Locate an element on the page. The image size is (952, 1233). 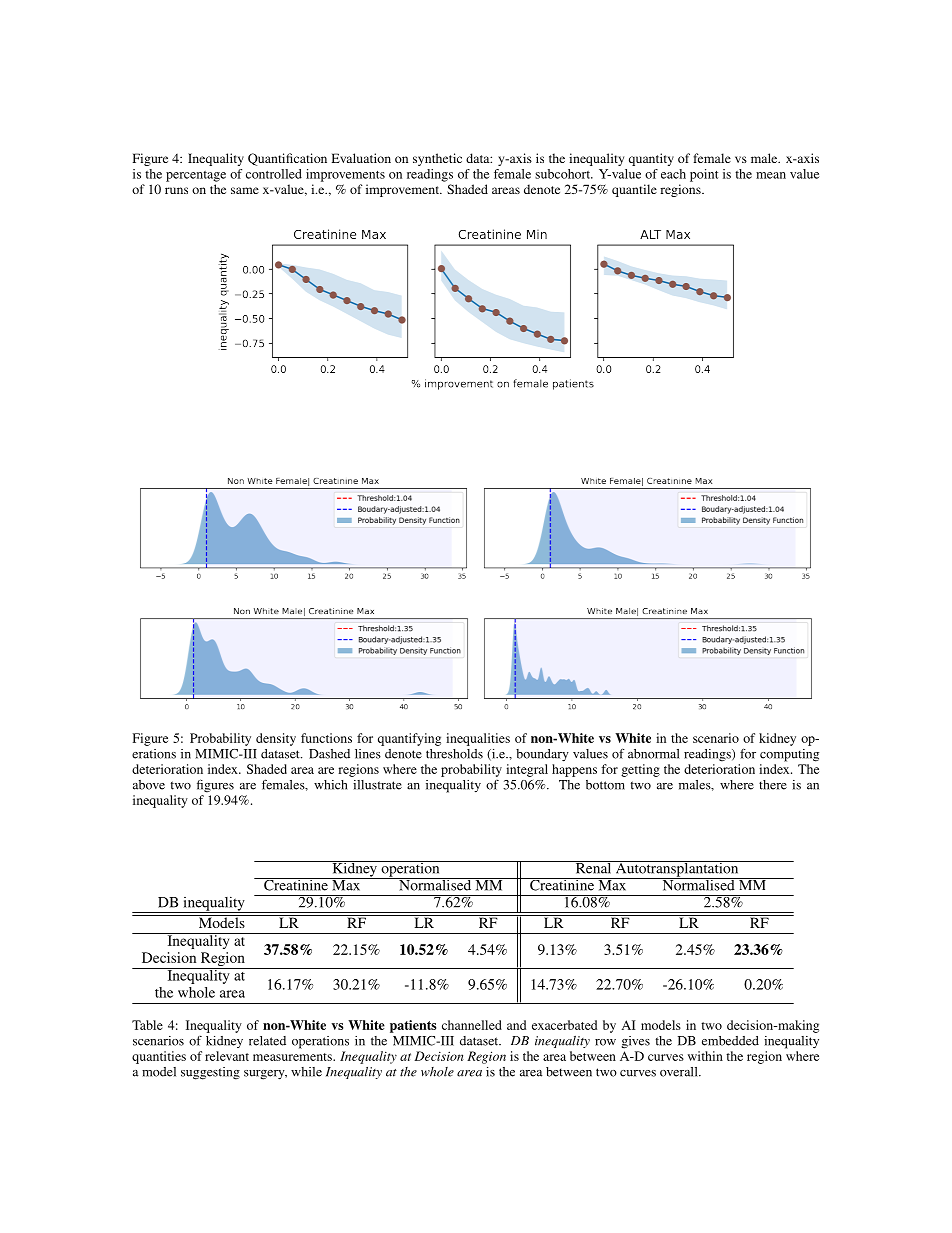
density is located at coordinates (276, 739).
